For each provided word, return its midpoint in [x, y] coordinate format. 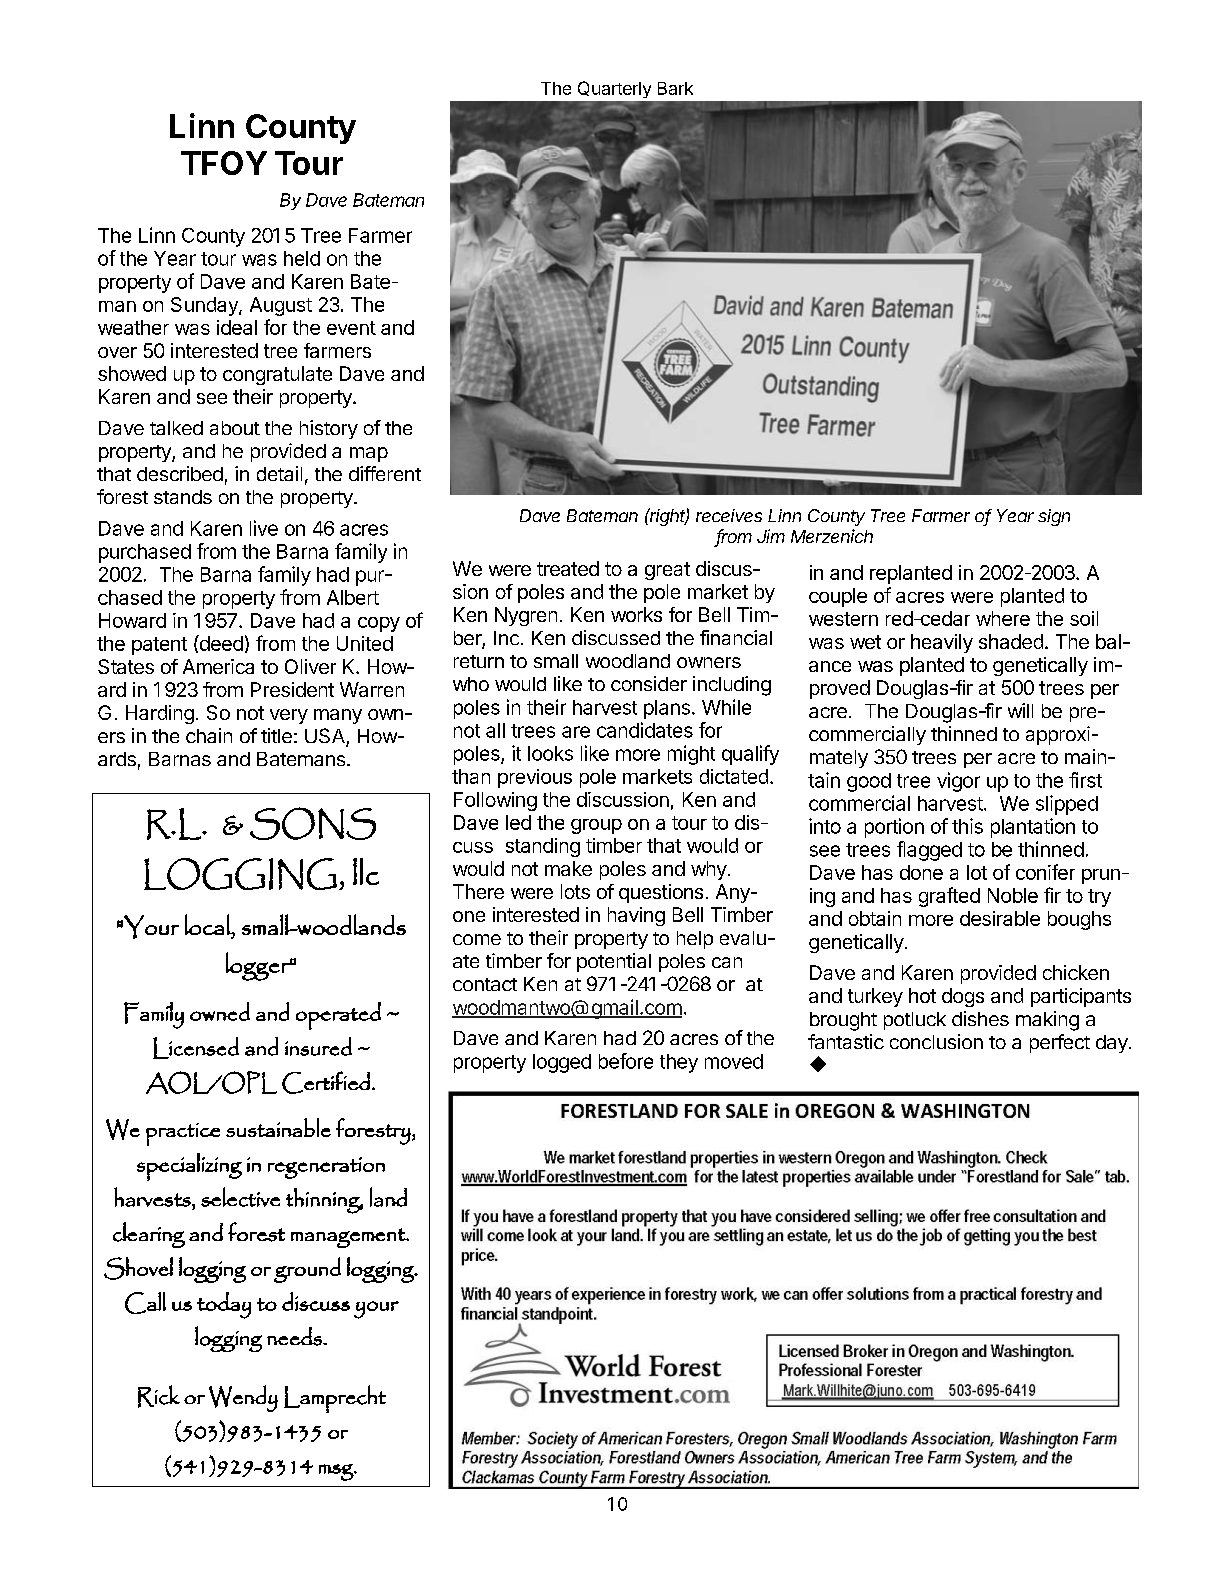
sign [1054, 517]
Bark [675, 88]
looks [550, 753]
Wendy [243, 1398]
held [302, 258]
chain [209, 735]
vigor [958, 782]
